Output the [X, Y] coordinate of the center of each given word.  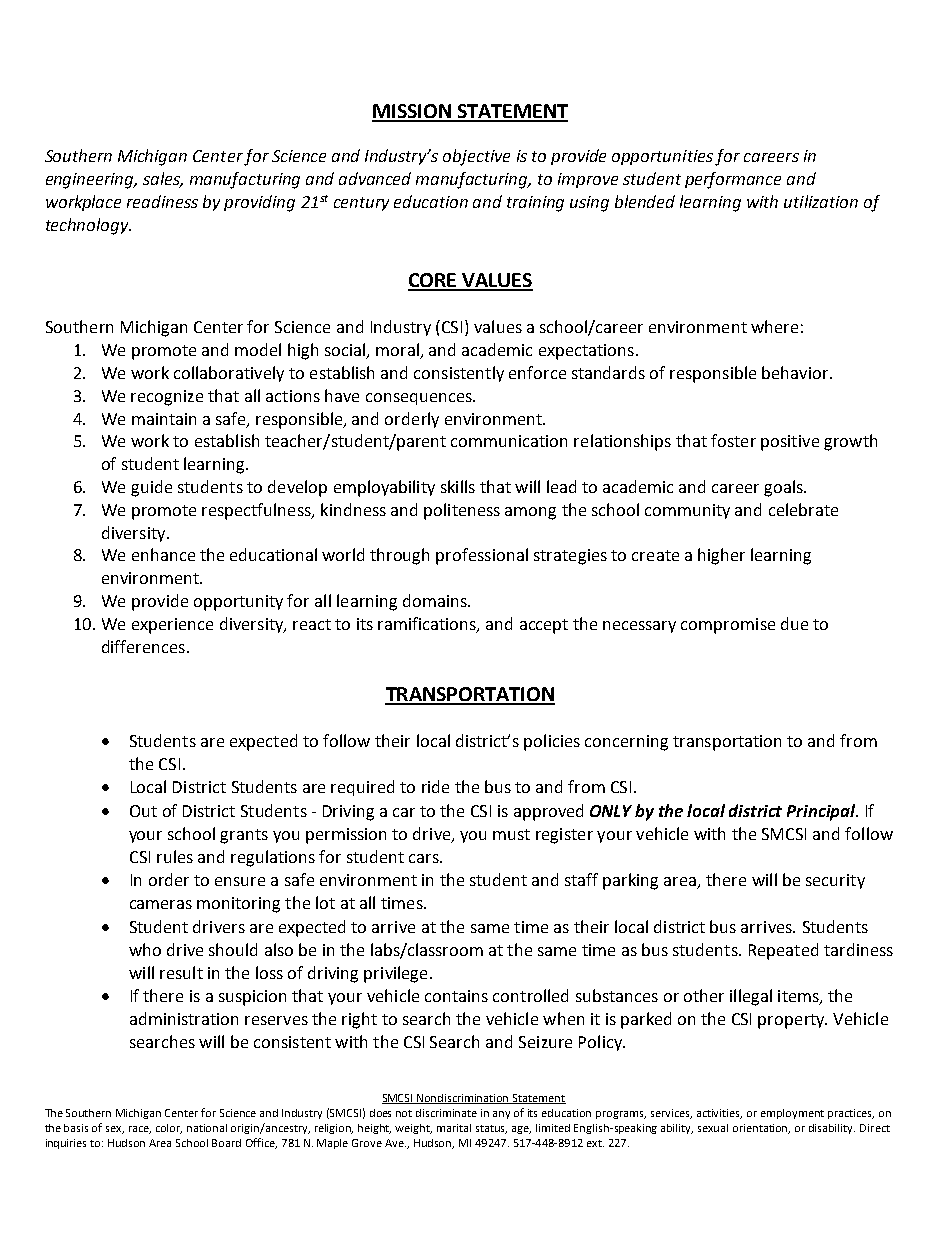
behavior [796, 372]
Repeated [783, 951]
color [169, 1129]
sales [163, 180]
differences [143, 646]
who [145, 949]
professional [482, 556]
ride [435, 786]
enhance [163, 554]
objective [476, 157]
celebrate [803, 509]
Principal [822, 812]
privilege [395, 974]
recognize [167, 398]
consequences [420, 399]
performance [733, 180]
